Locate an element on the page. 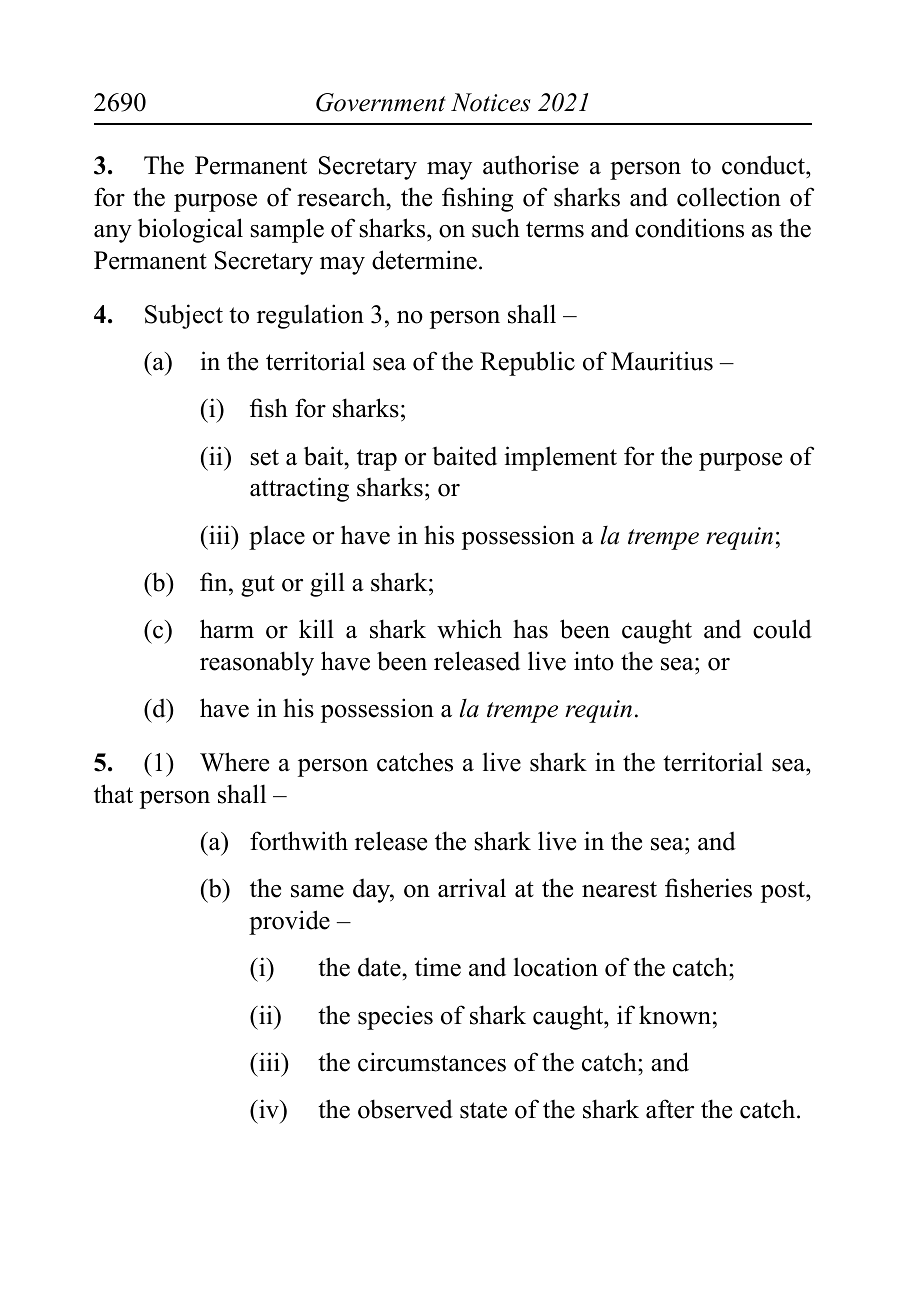 This image has width=924, height=1311. after is located at coordinates (670, 1109).
